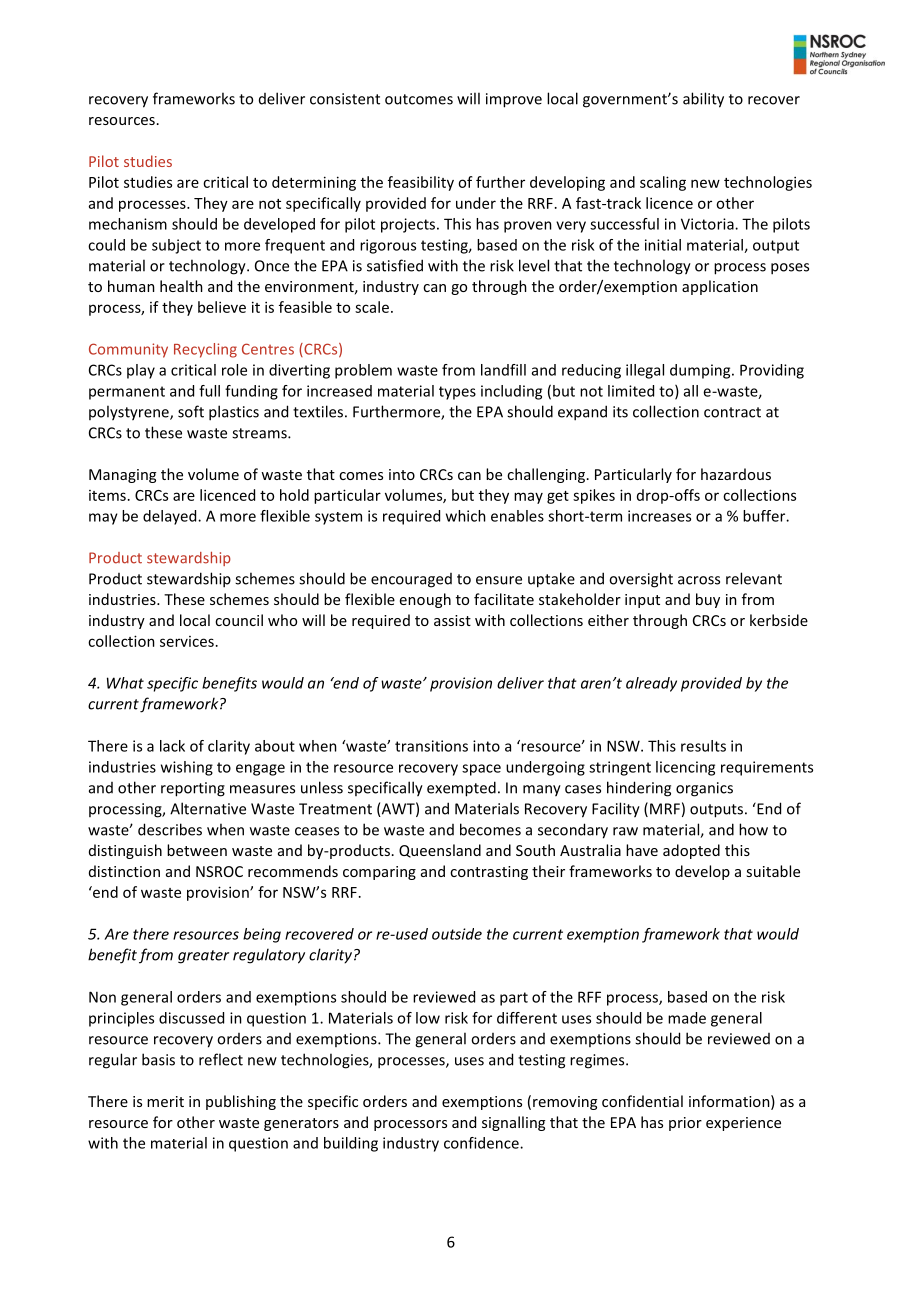 This screenshot has height=1308, width=924. What do you see at coordinates (482, 1143) in the screenshot?
I see `confidence` at bounding box center [482, 1143].
